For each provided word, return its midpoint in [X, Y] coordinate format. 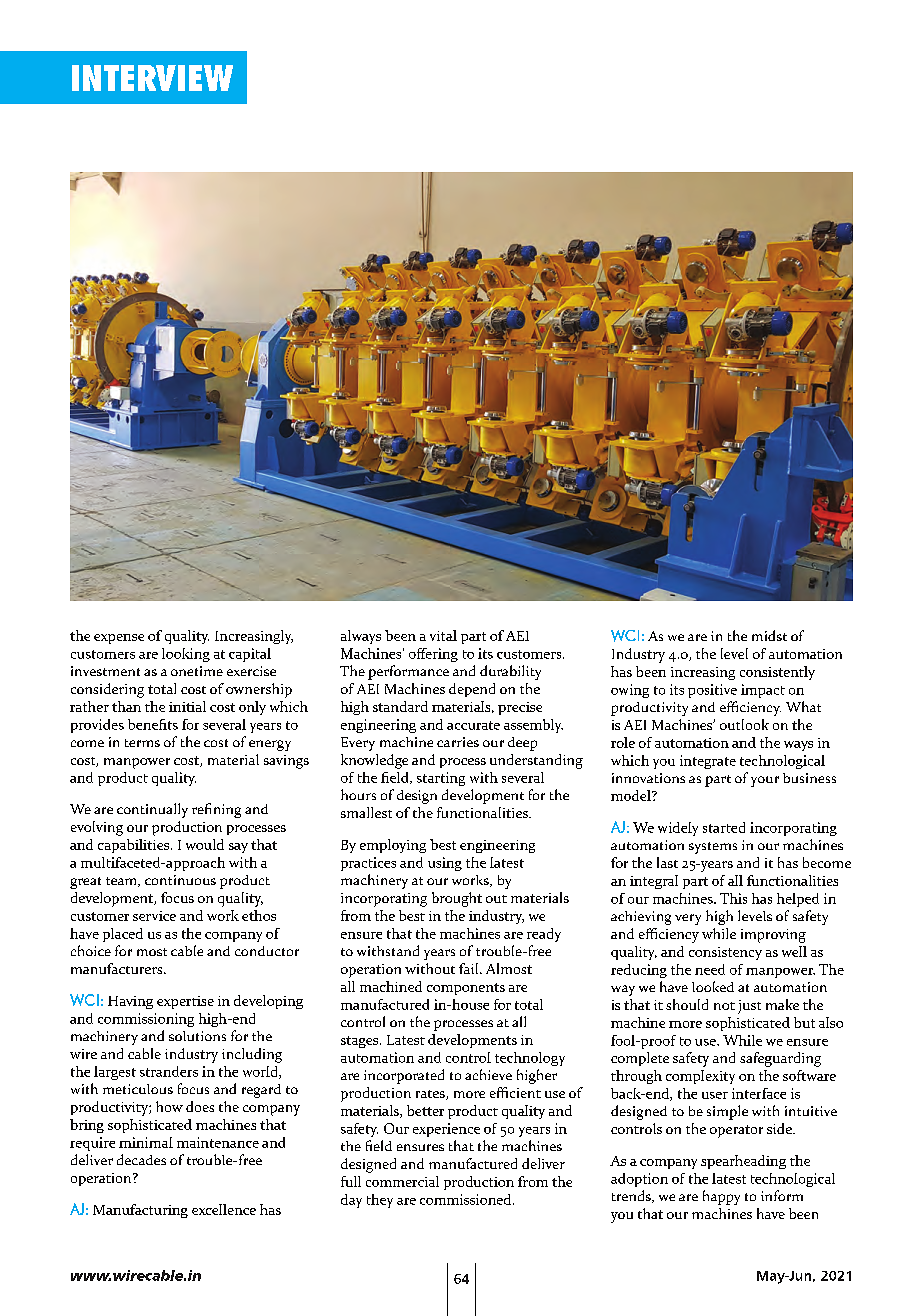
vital [443, 635]
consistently [777, 673]
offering [433, 655]
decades [141, 1159]
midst [769, 635]
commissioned [467, 1199]
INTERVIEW [152, 78]
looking [186, 655]
